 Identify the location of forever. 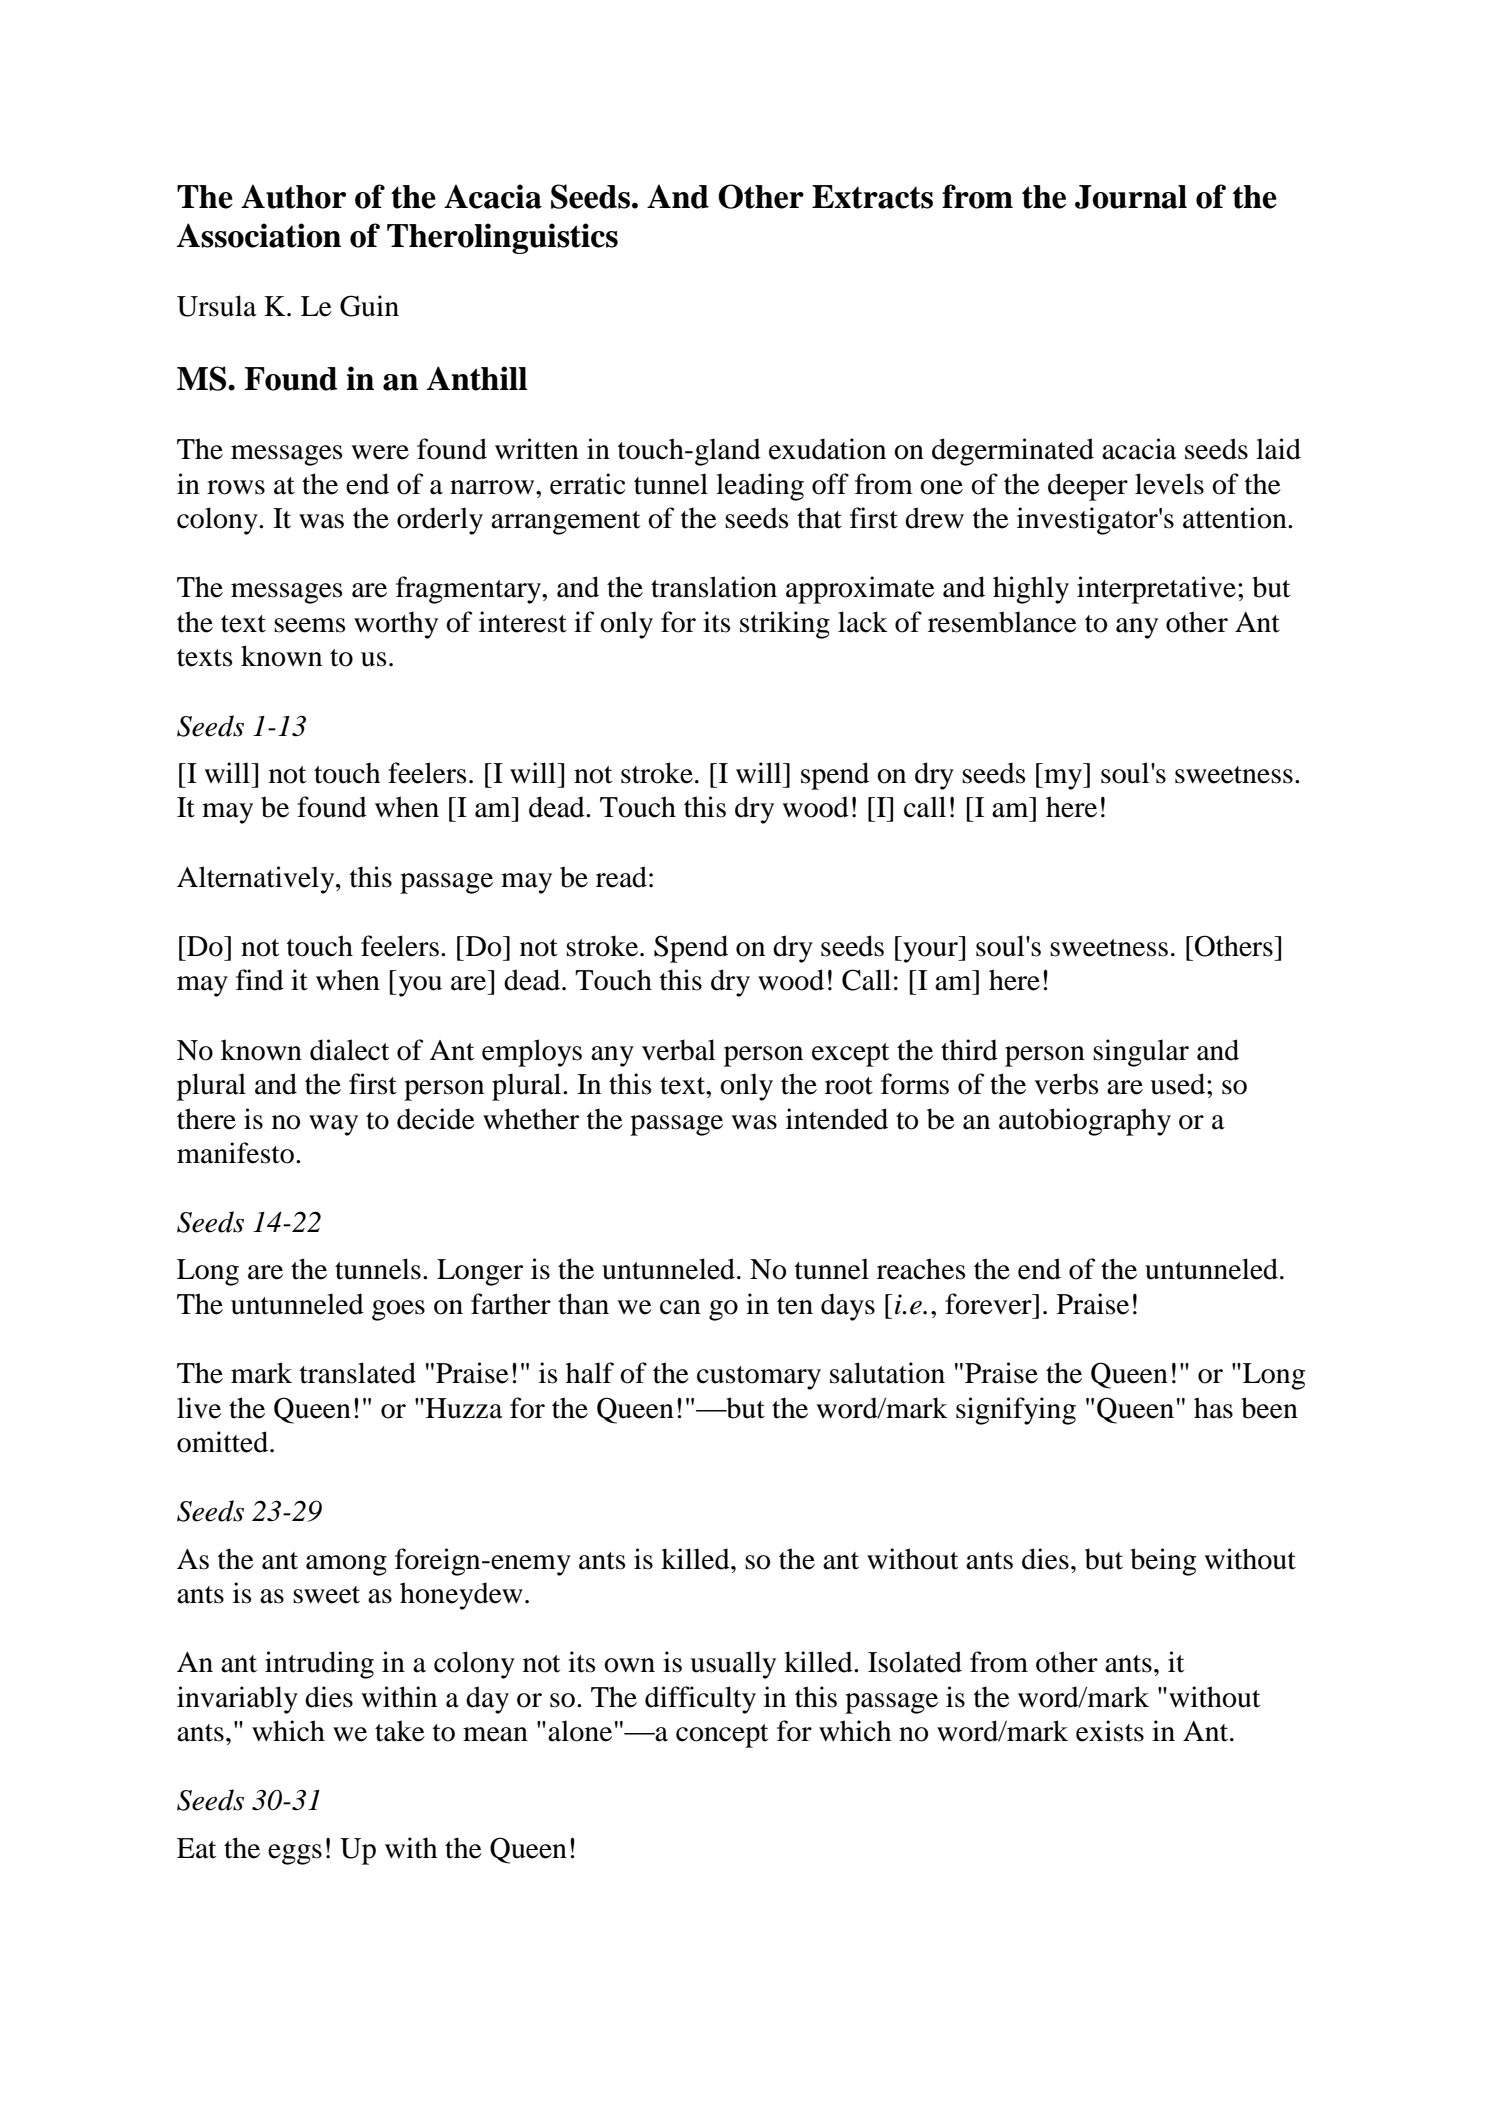
(989, 1304).
